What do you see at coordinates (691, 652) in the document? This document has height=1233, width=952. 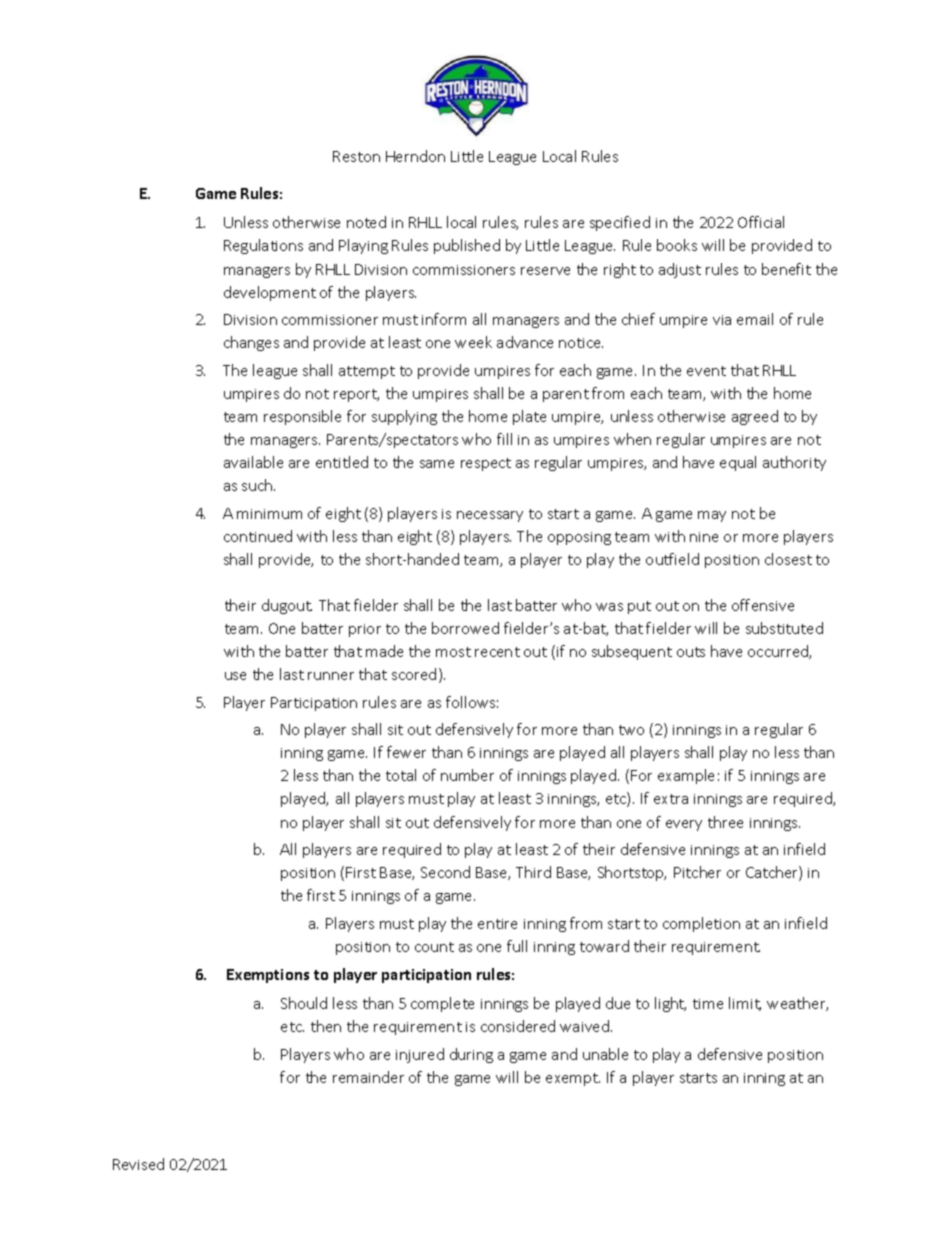 I see `outs` at bounding box center [691, 652].
